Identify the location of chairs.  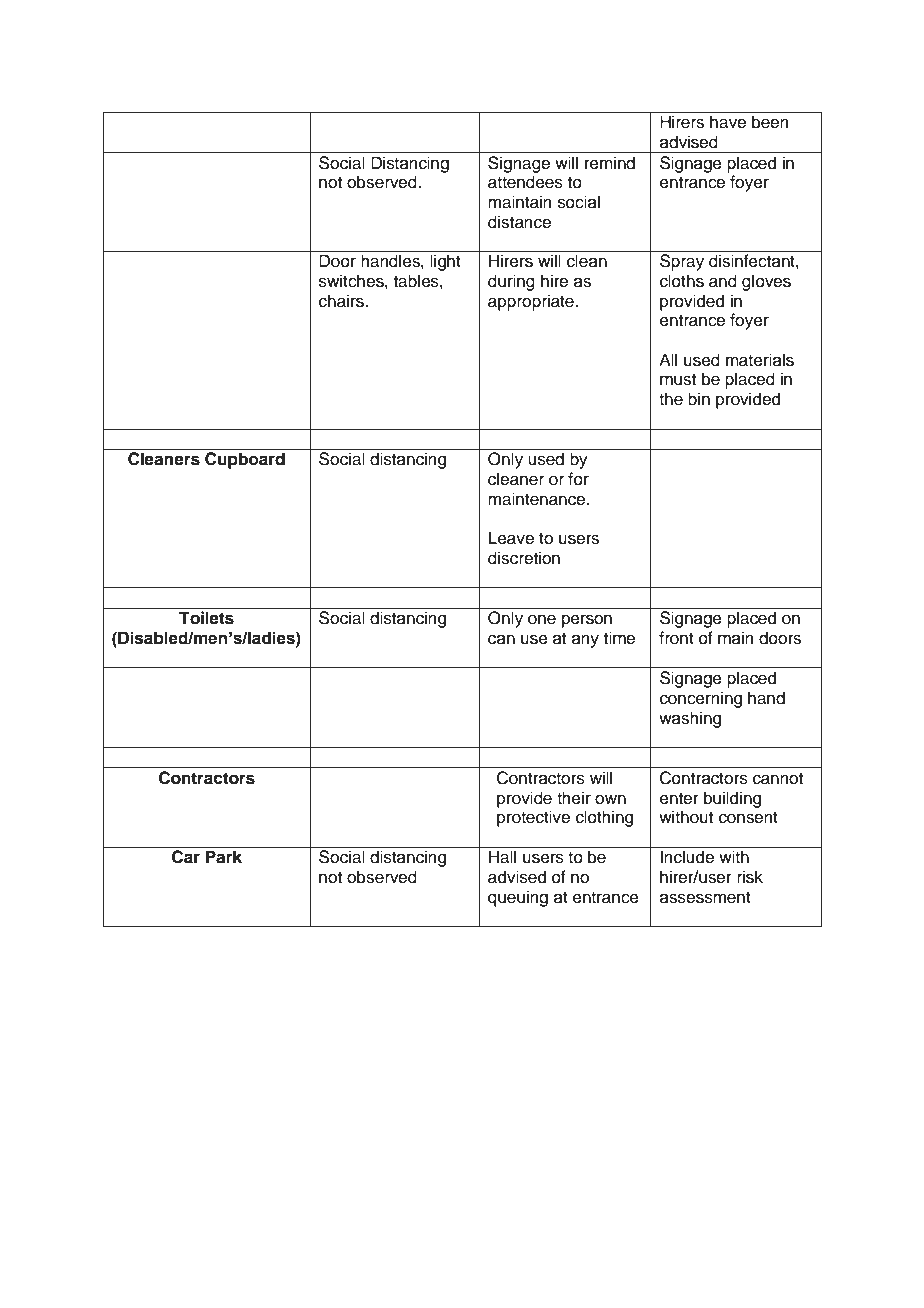
(342, 301).
